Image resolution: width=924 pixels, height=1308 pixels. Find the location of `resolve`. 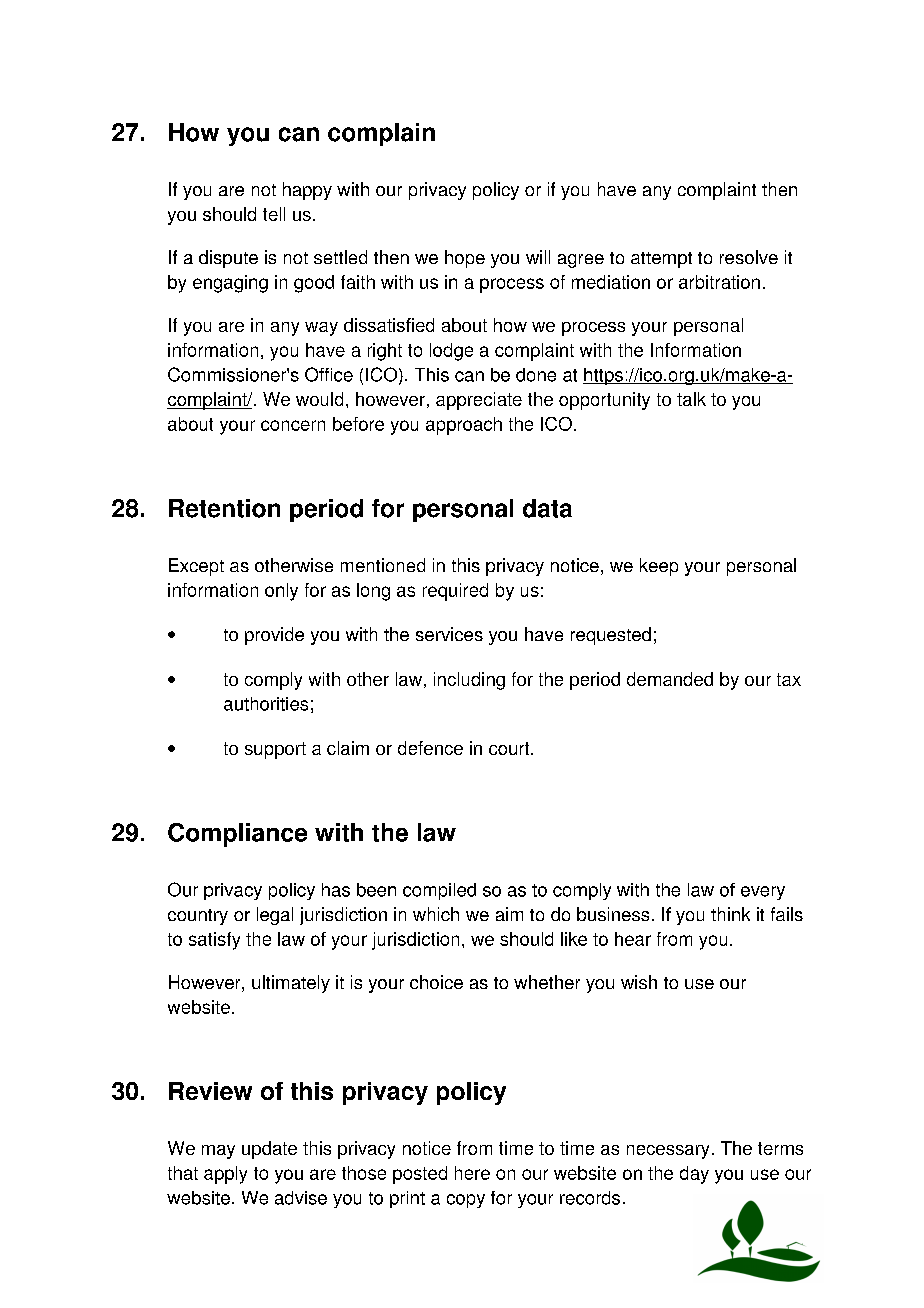

resolve is located at coordinates (749, 257).
